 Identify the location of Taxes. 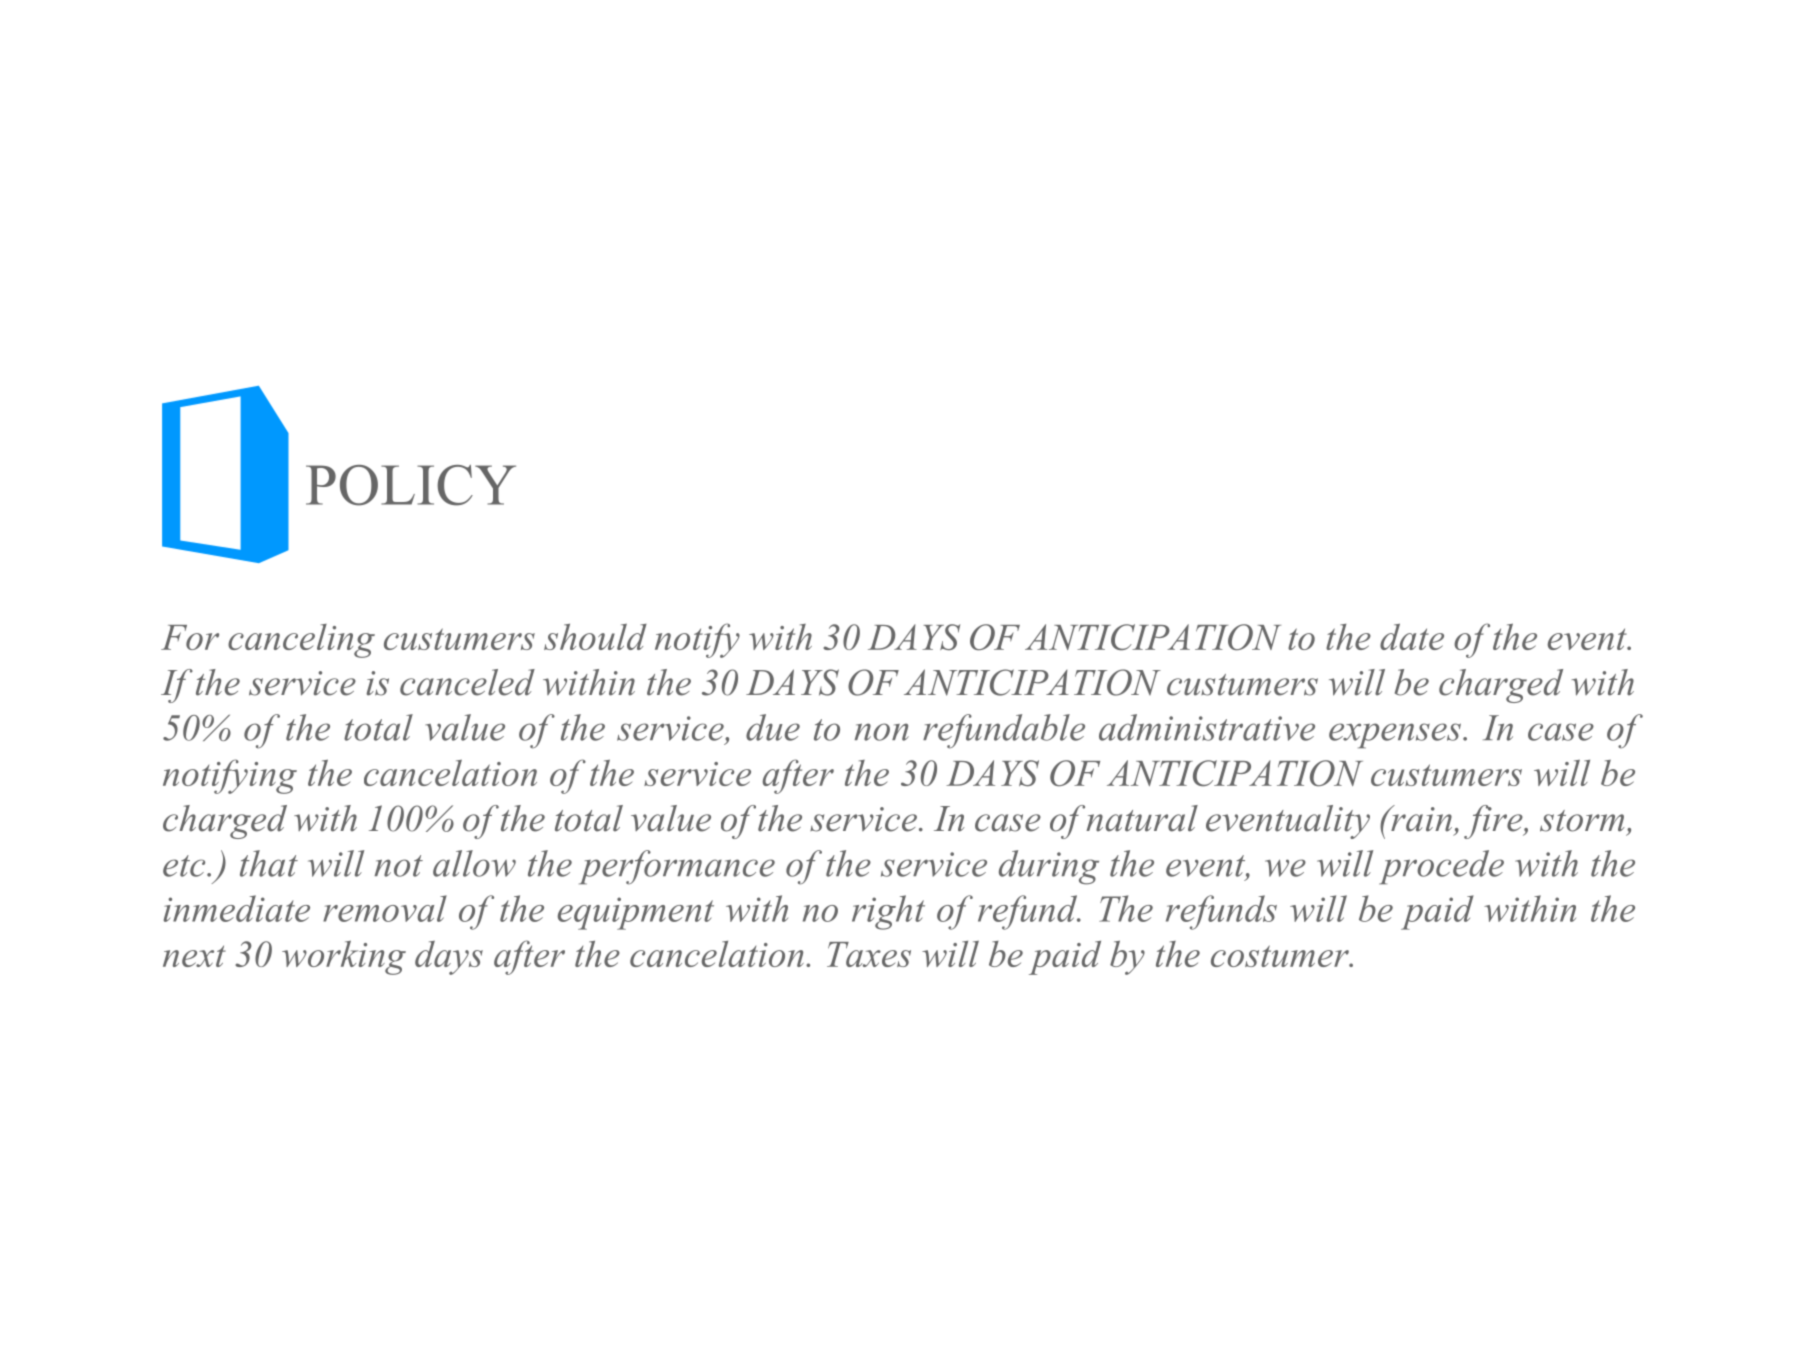
(869, 954).
